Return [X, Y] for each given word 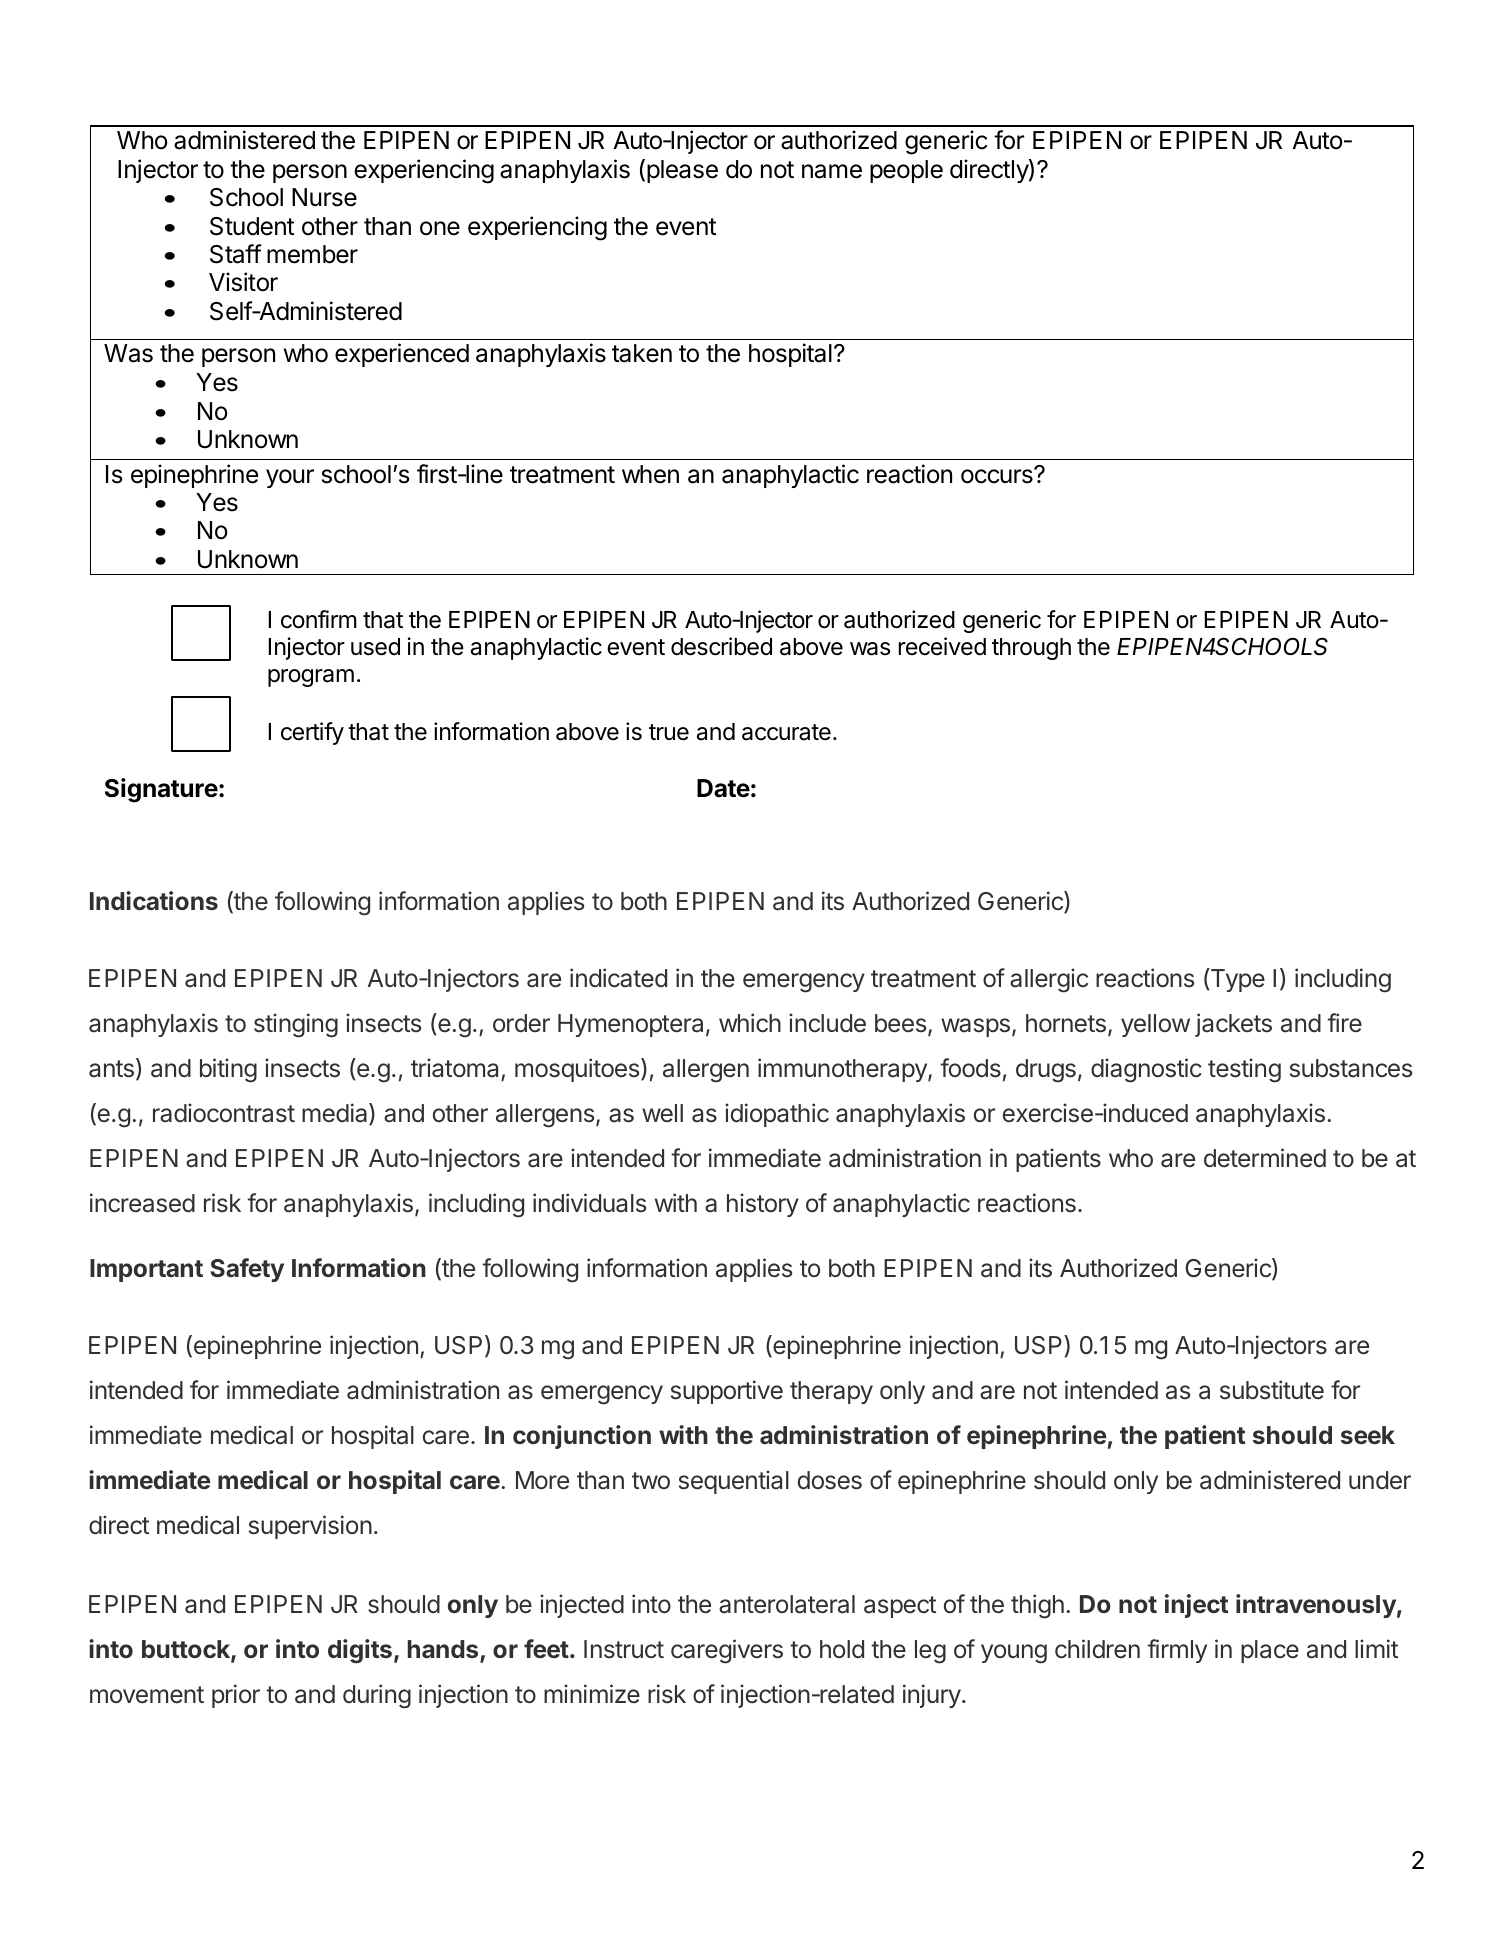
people [906, 171]
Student [252, 226]
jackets [1233, 1025]
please [682, 171]
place [1270, 1651]
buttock [187, 1650]
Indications [154, 900]
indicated [618, 978]
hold [842, 1649]
